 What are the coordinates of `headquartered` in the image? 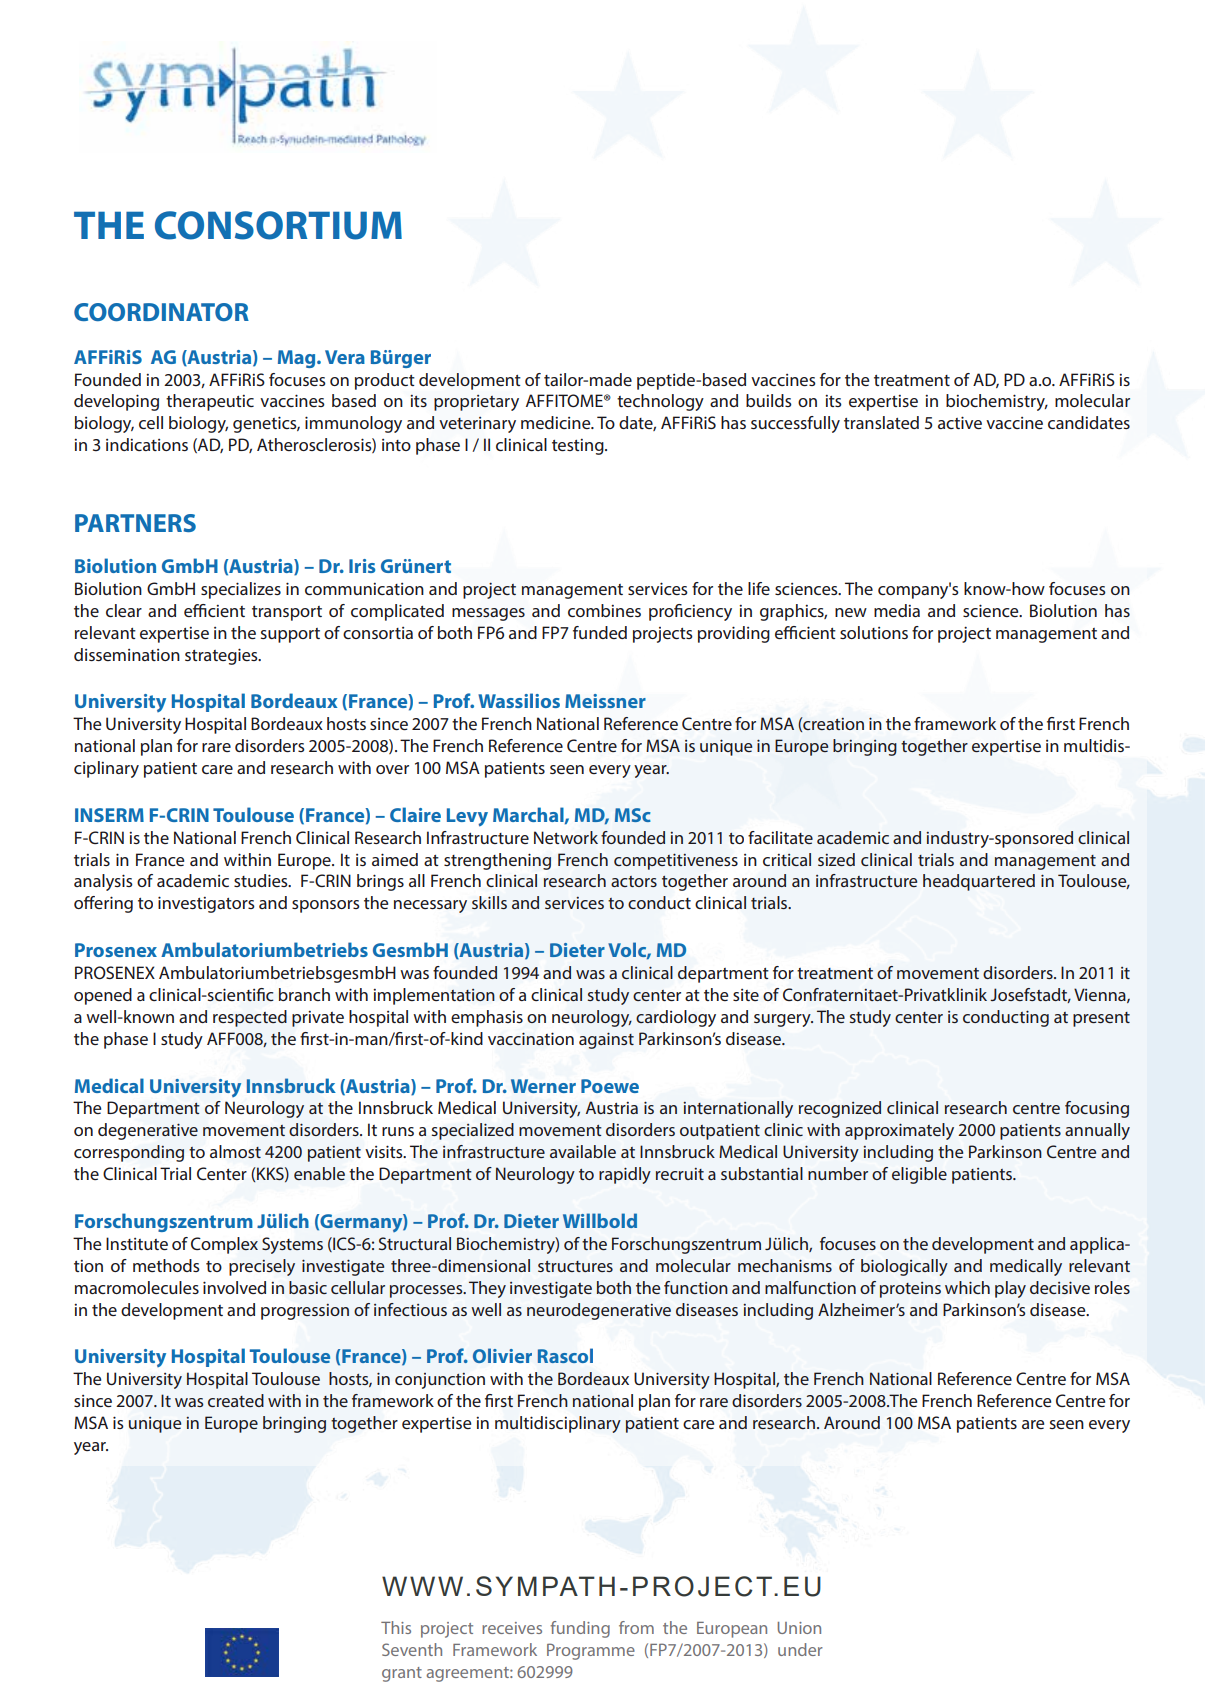 It's located at (979, 882).
